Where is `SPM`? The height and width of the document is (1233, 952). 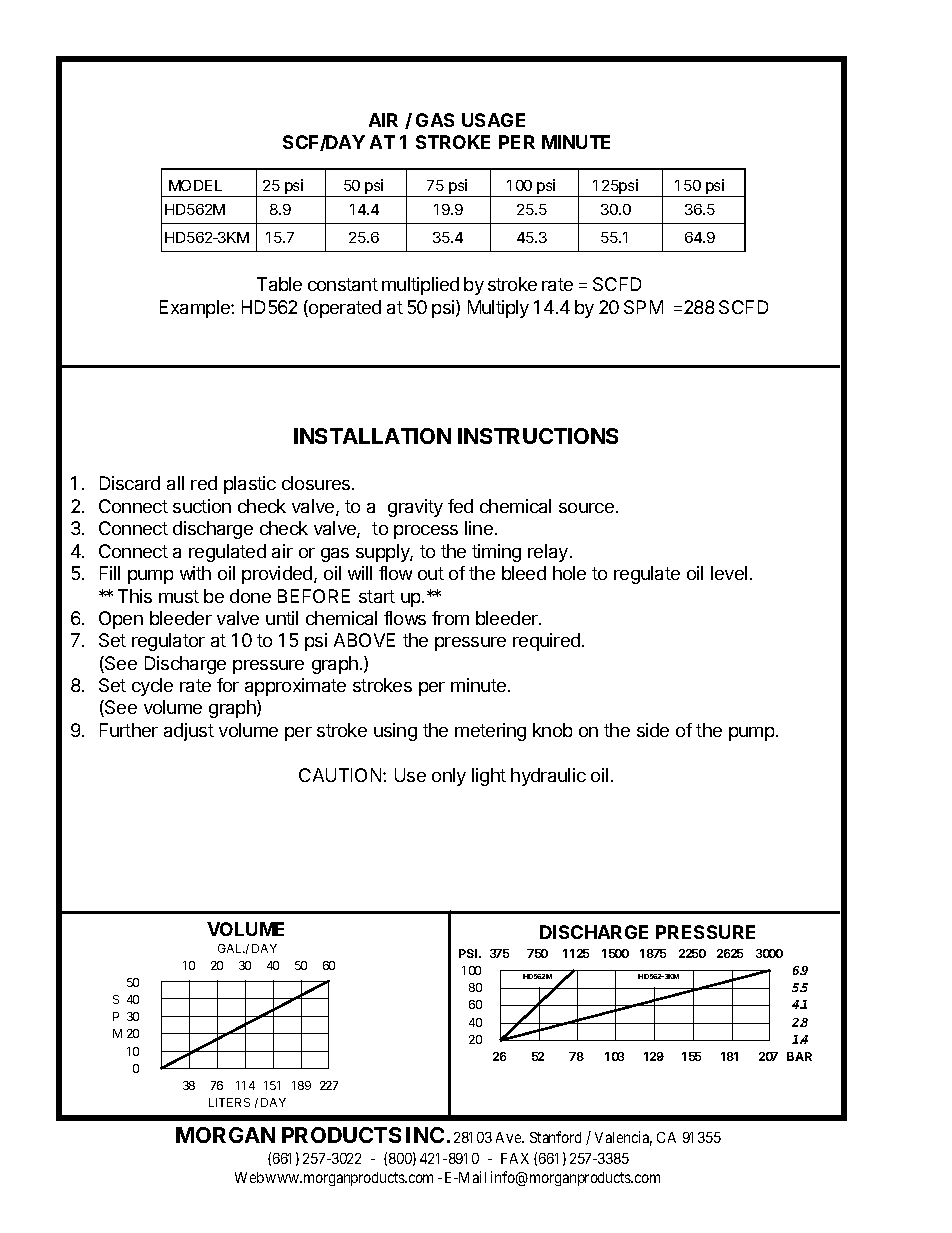 SPM is located at coordinates (643, 307).
